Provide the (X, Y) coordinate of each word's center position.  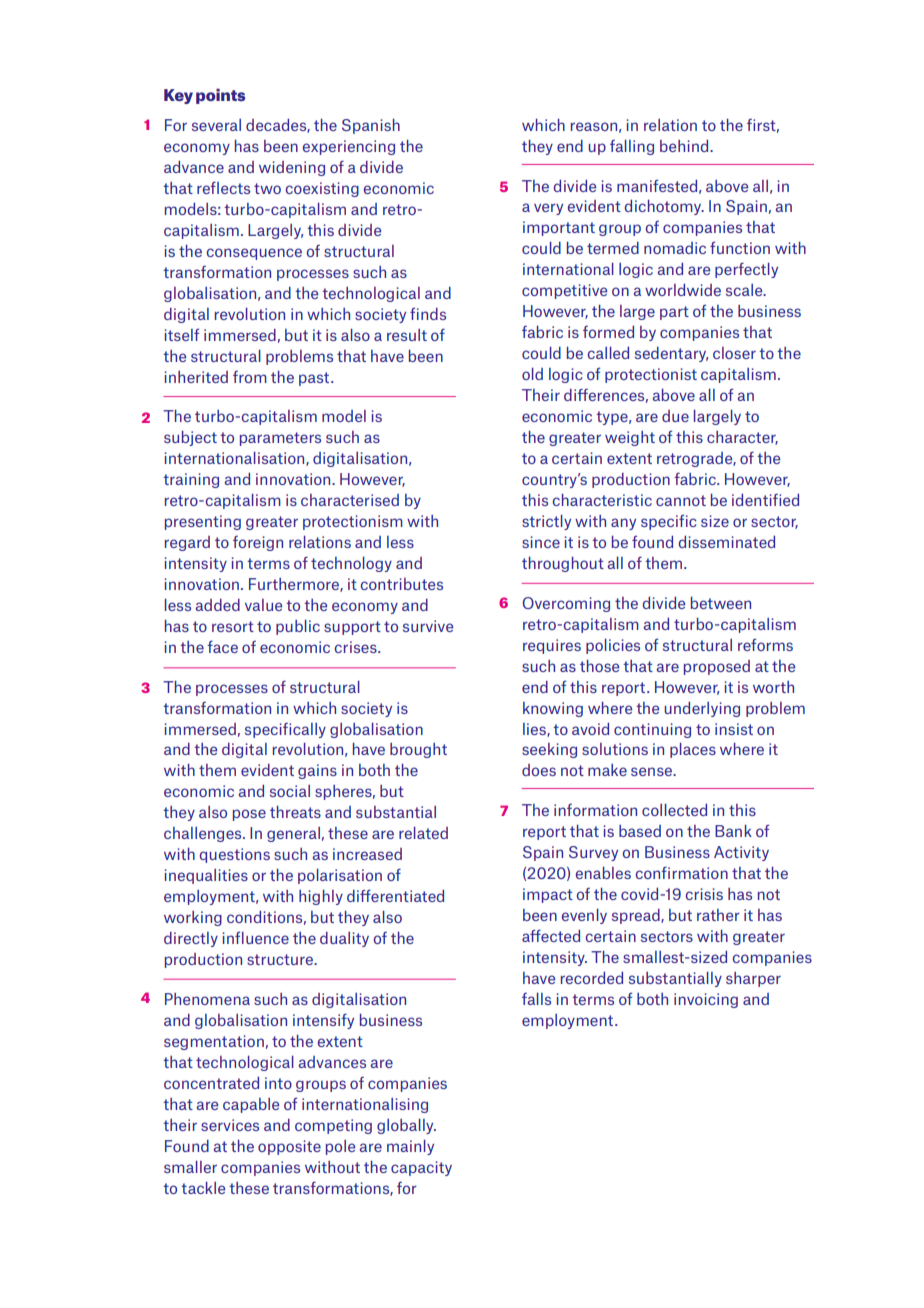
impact (548, 895)
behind (685, 146)
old (532, 374)
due (675, 416)
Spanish (371, 126)
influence (256, 937)
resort (233, 626)
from (250, 377)
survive (428, 626)
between (721, 603)
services (230, 1125)
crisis (704, 894)
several (216, 125)
